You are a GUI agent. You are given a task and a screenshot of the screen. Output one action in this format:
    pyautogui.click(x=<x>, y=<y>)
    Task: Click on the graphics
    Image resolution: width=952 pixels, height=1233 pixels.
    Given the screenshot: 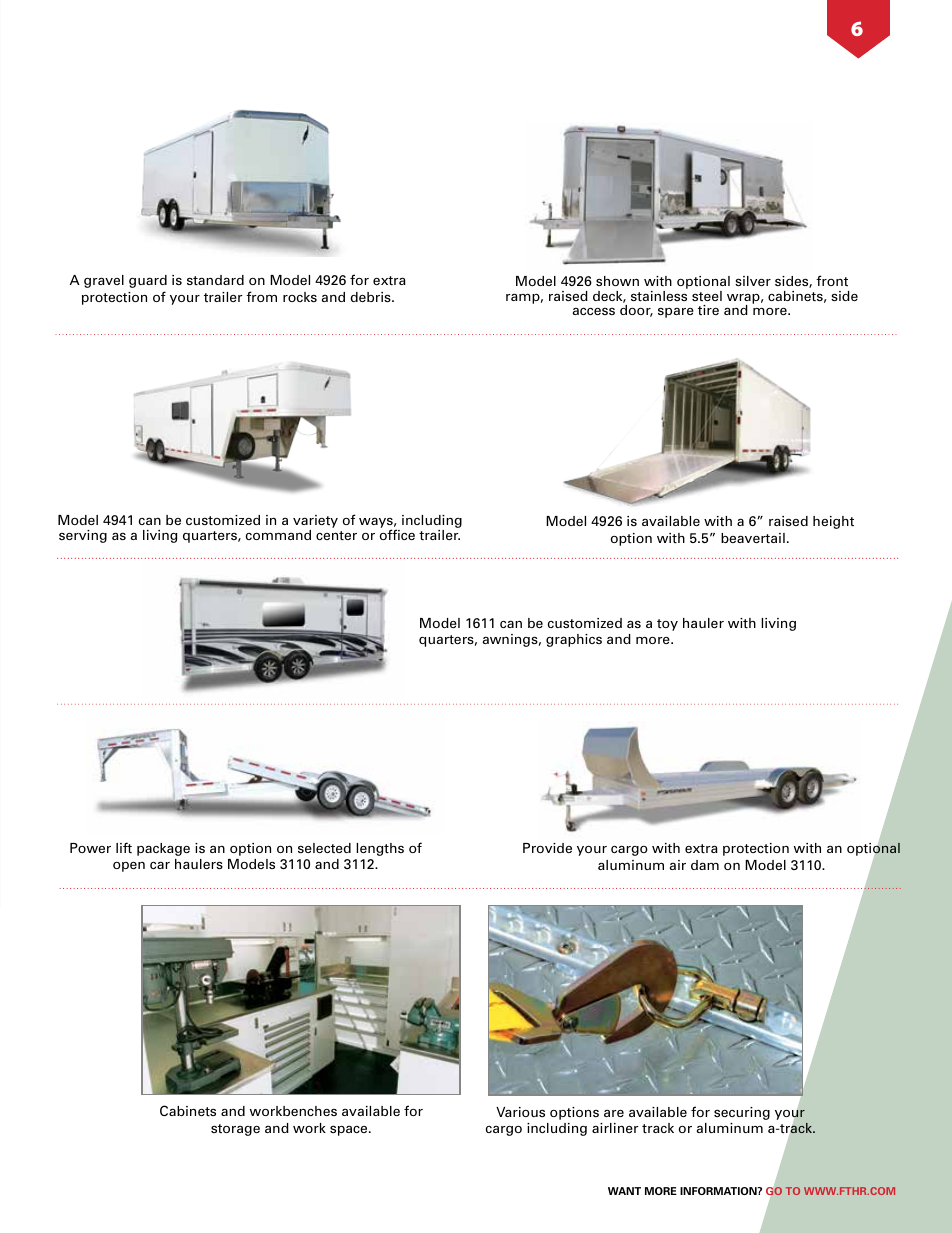 What is the action you would take?
    pyautogui.click(x=574, y=640)
